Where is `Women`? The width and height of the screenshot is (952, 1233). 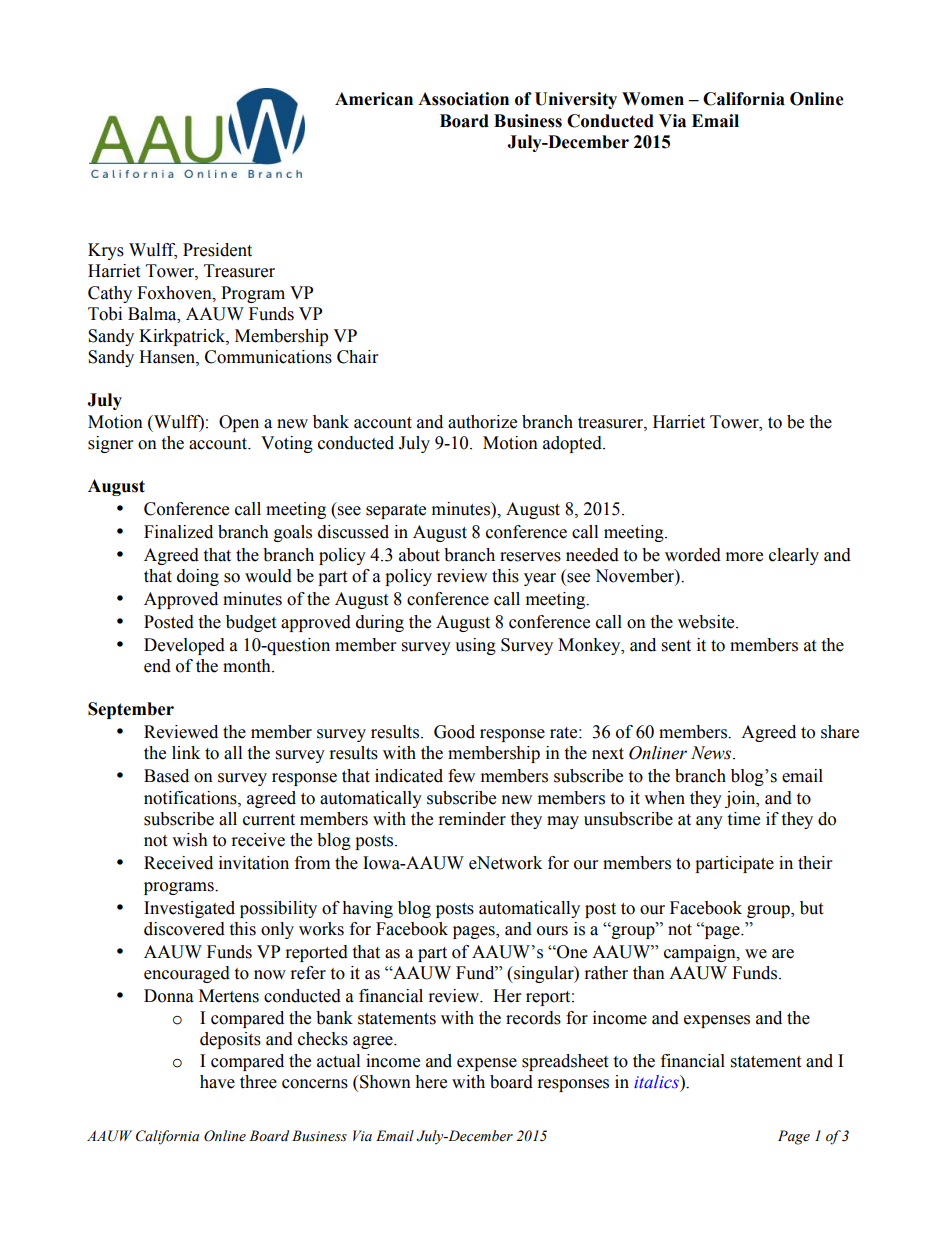 Women is located at coordinates (653, 99).
